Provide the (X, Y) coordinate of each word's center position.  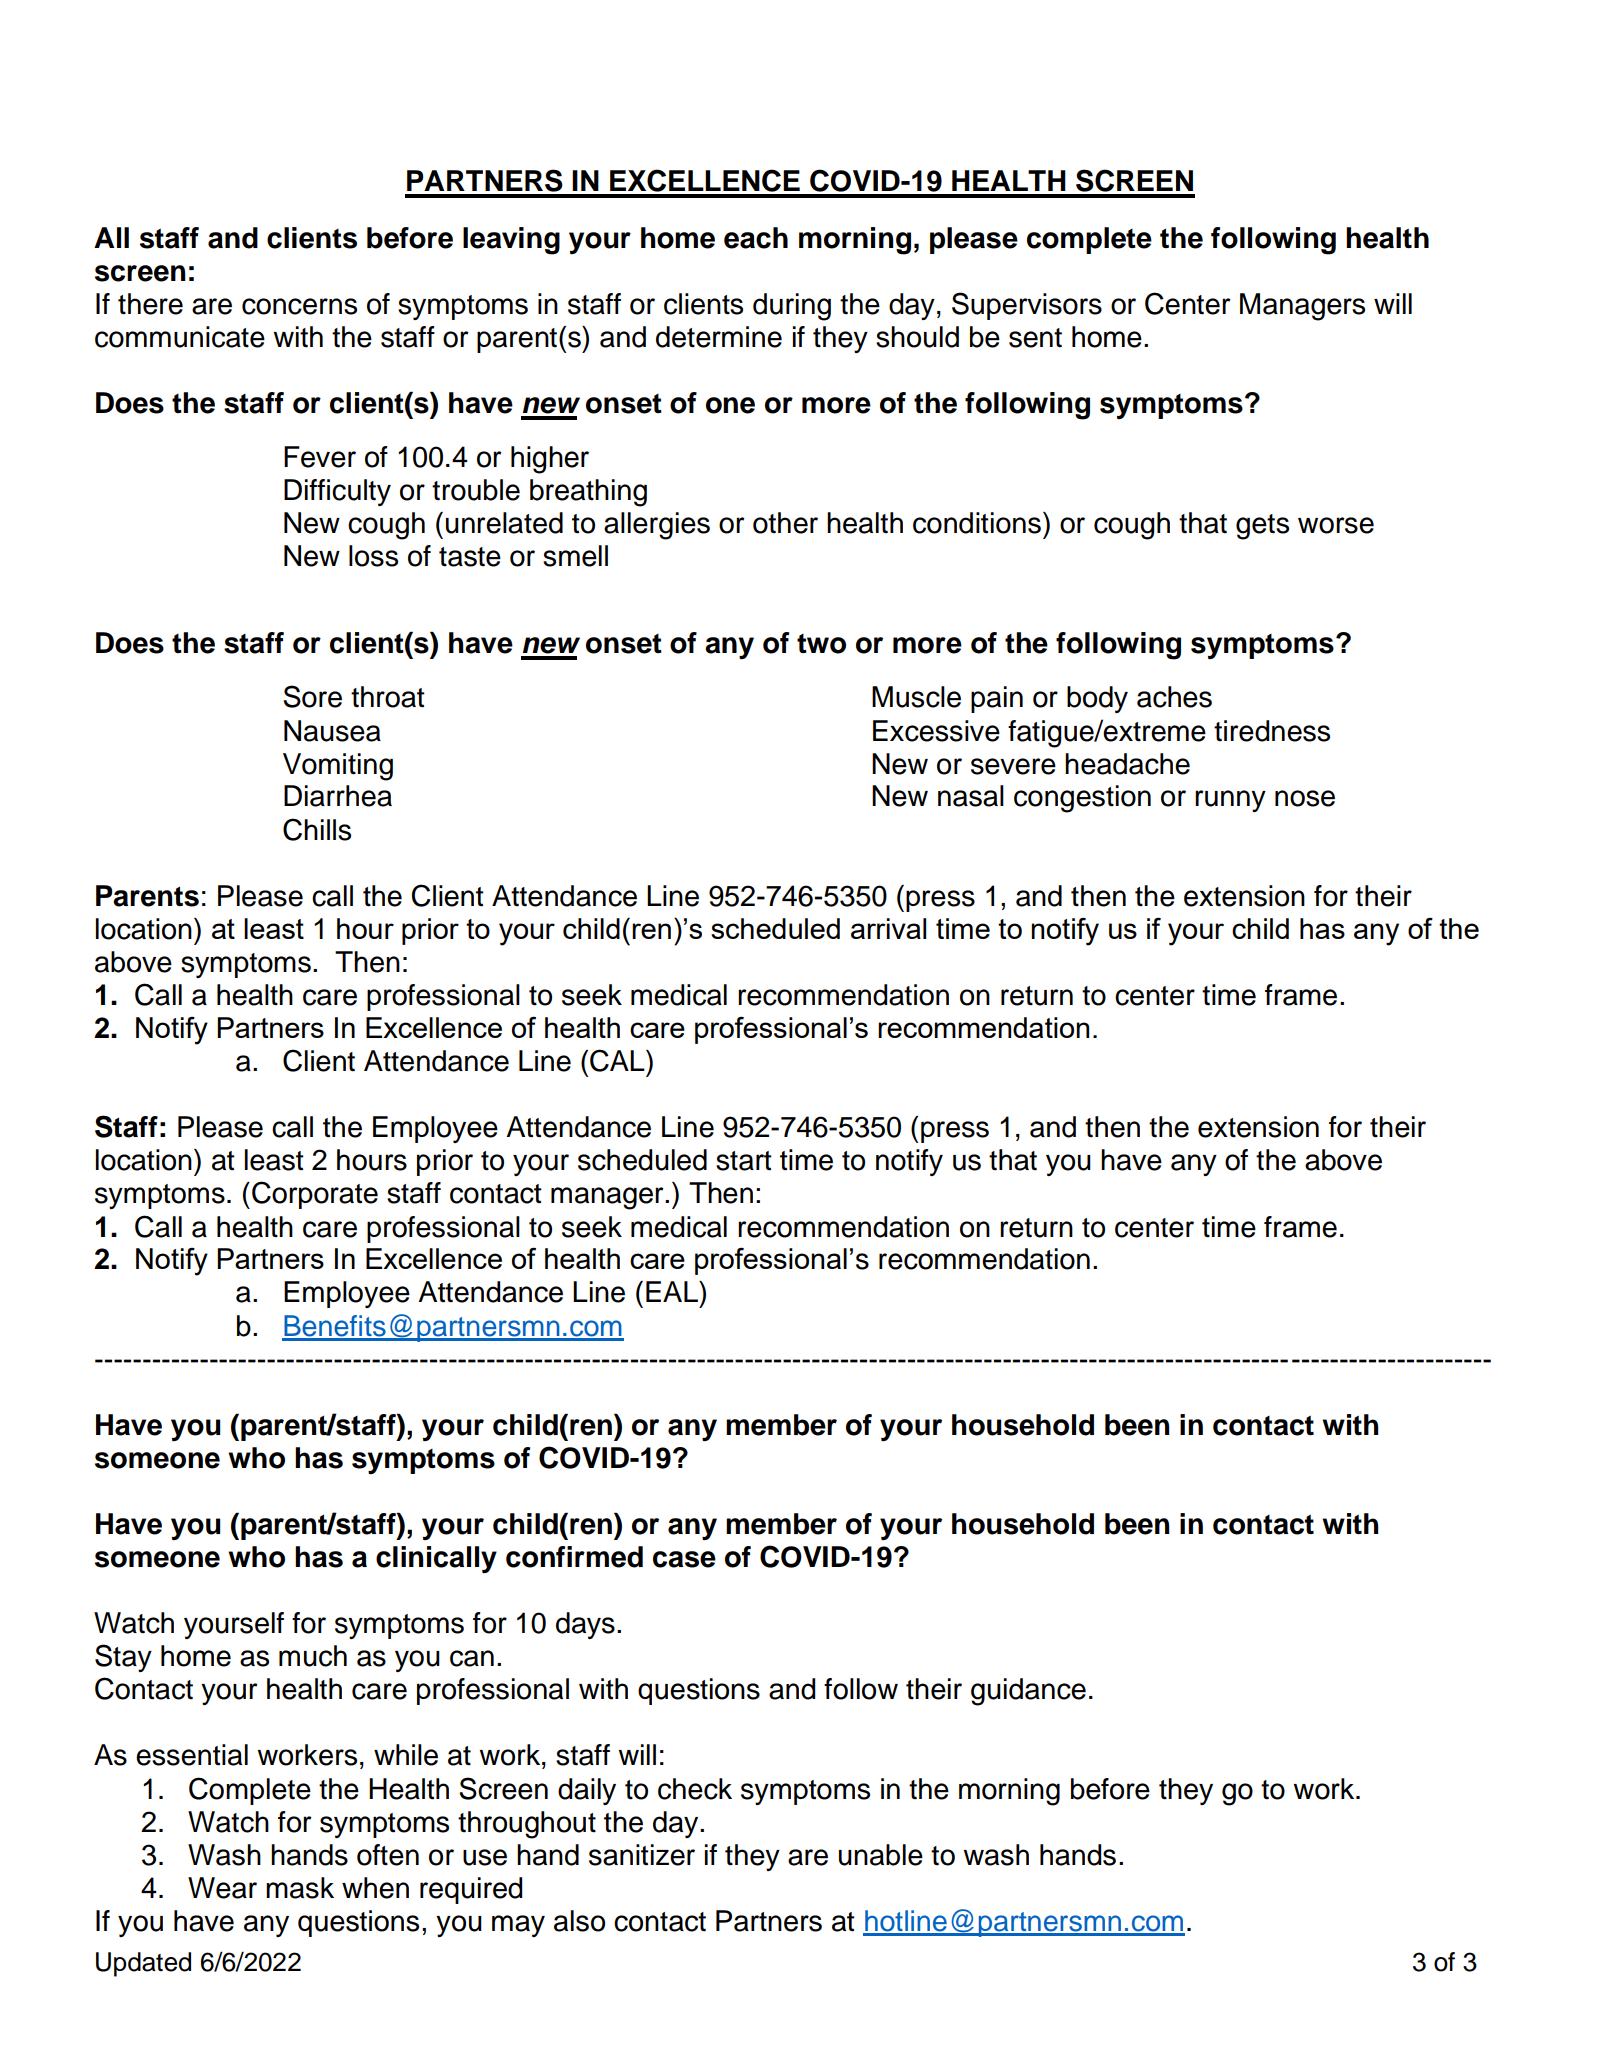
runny (1230, 801)
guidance (1028, 1692)
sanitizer (642, 1855)
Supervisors (1027, 306)
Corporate (315, 1195)
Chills (317, 829)
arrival (888, 928)
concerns (299, 306)
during (792, 307)
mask (300, 1888)
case (684, 1559)
